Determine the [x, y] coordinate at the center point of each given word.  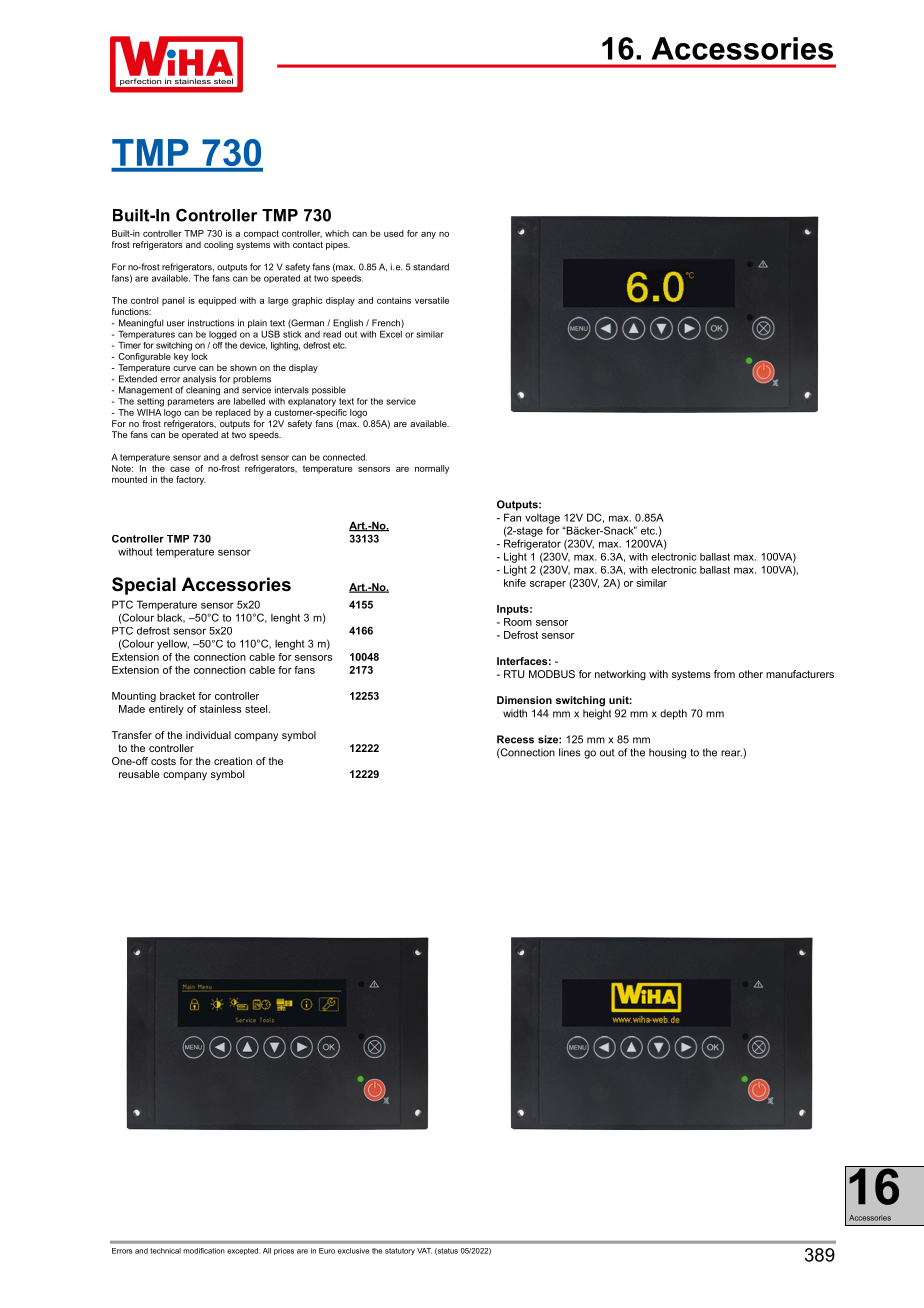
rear [731, 753]
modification [204, 1251]
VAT [424, 1251]
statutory [400, 1251]
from [724, 674]
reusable [139, 774]
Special [144, 586]
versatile [432, 300]
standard [431, 267]
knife [515, 583]
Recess [515, 739]
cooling [218, 245]
